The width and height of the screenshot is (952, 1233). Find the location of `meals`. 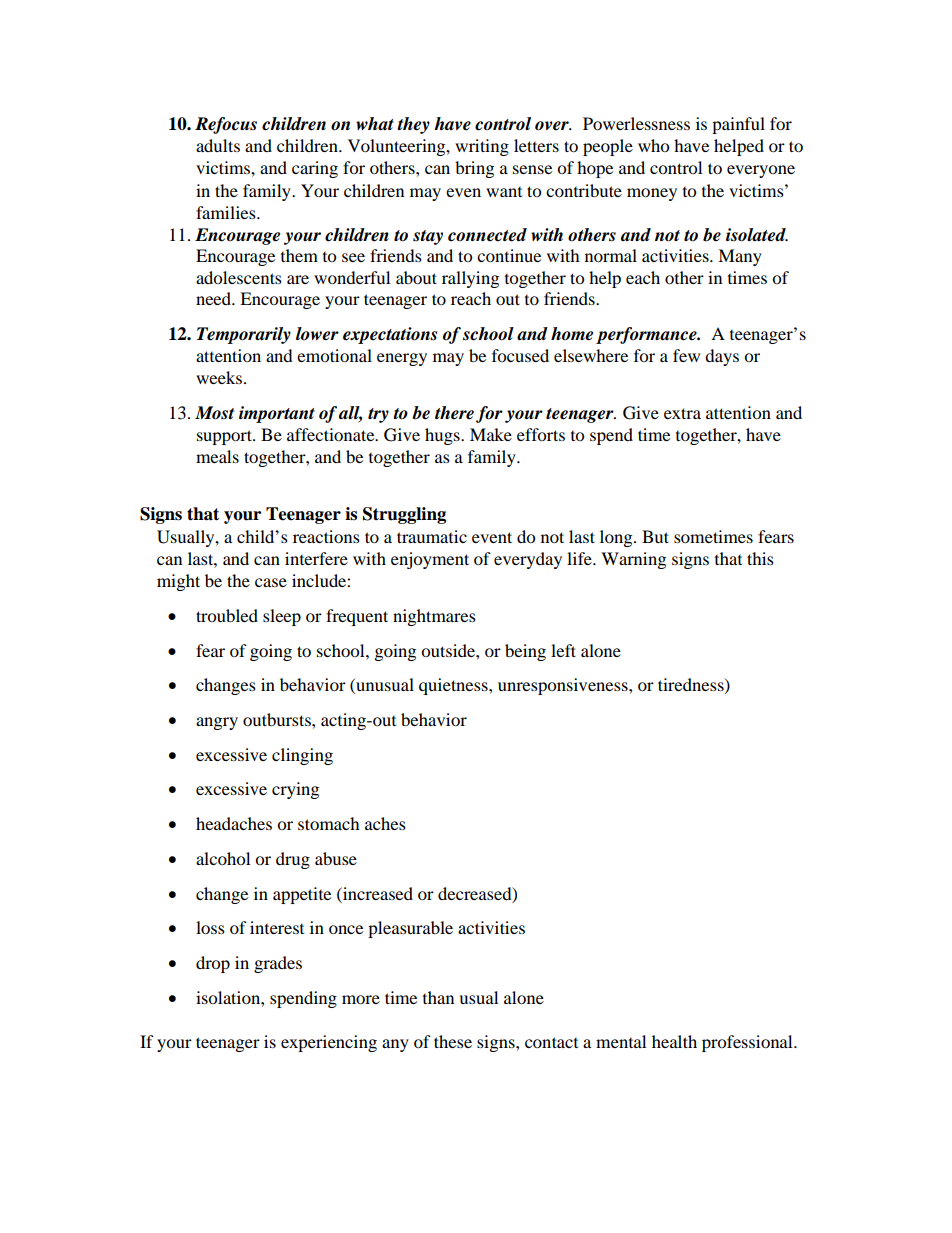

meals is located at coordinates (217, 456).
